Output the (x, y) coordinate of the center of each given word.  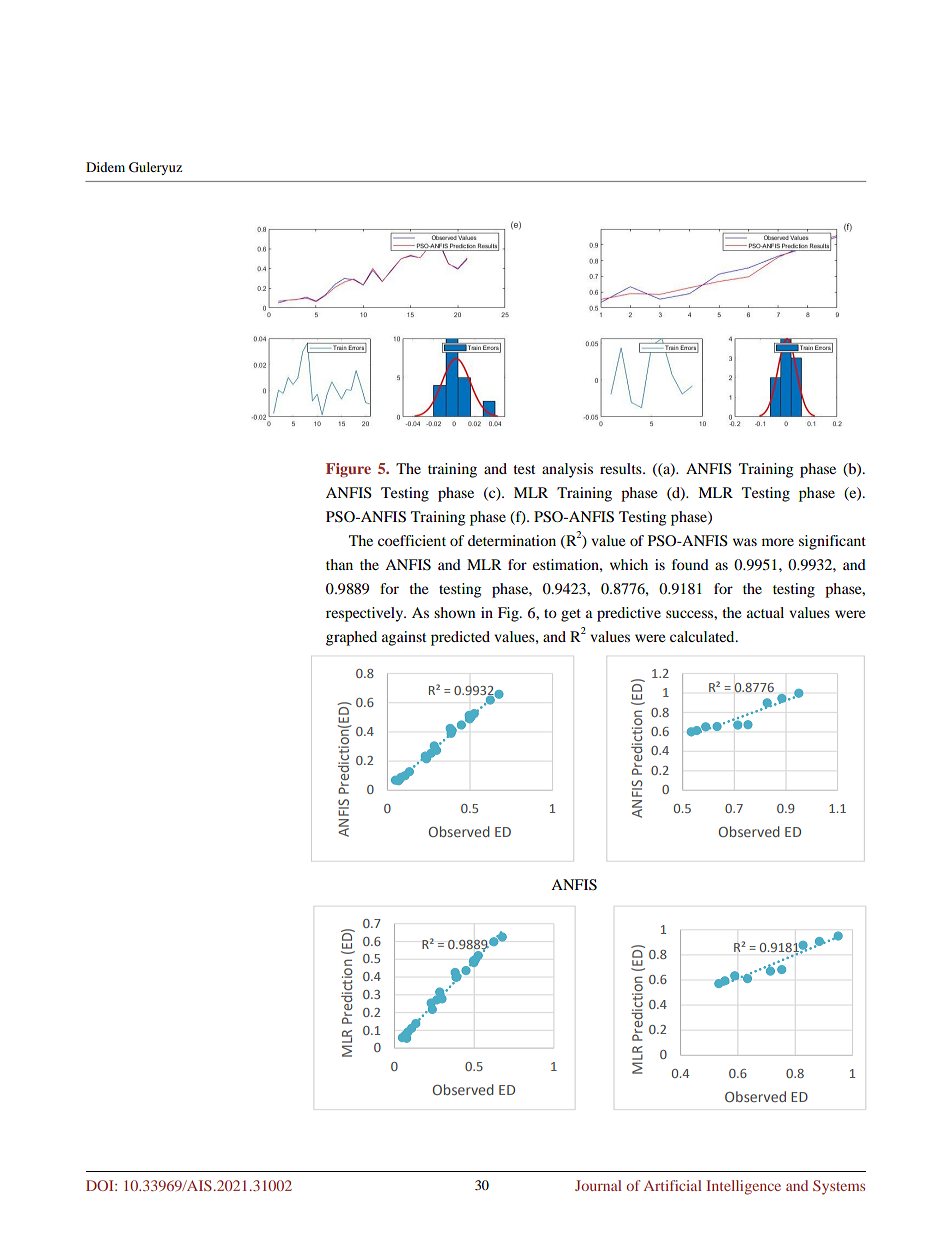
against (404, 638)
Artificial (672, 1185)
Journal (598, 1185)
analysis (567, 470)
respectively (365, 614)
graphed (351, 638)
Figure (348, 470)
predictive (629, 614)
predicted (460, 638)
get (571, 615)
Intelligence (743, 1187)
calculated (703, 636)
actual (765, 612)
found (690, 564)
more (778, 542)
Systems (839, 1187)
